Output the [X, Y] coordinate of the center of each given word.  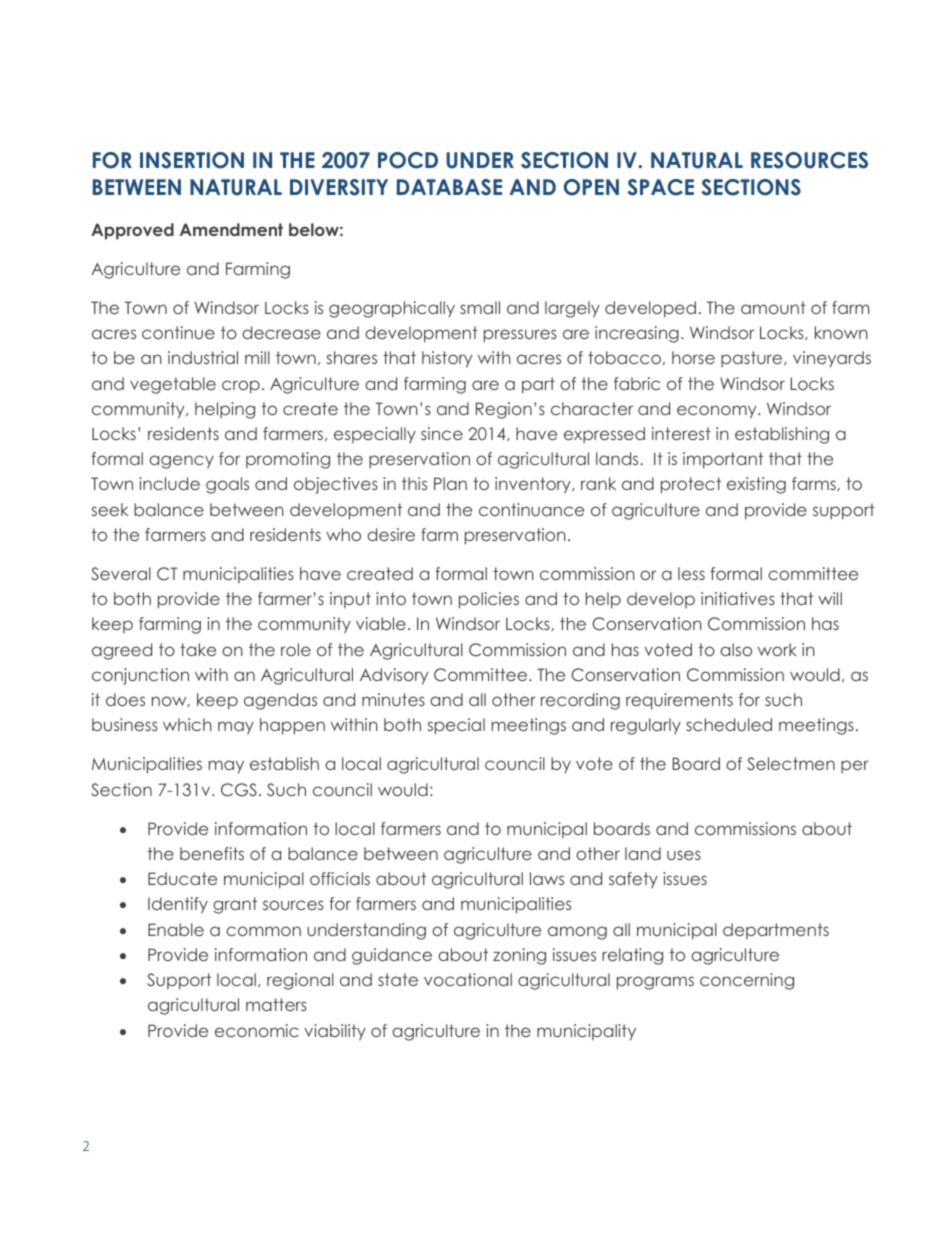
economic [257, 1030]
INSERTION [192, 160]
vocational [468, 979]
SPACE [661, 187]
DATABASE [449, 187]
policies [489, 600]
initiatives [738, 598]
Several [121, 573]
